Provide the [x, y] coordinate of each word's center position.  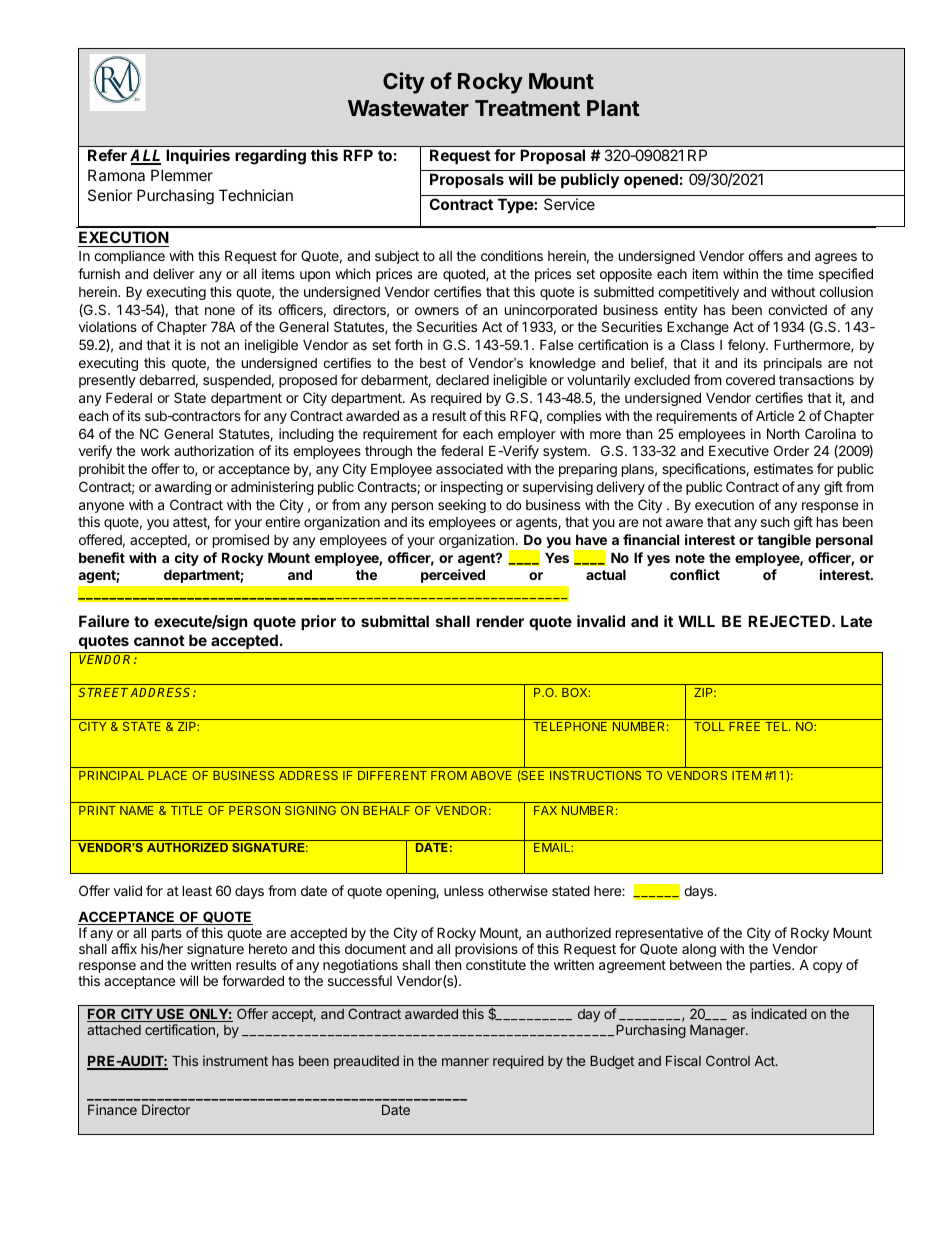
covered [750, 380]
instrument [235, 1060]
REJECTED [790, 621]
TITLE [187, 810]
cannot [159, 640]
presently [107, 381]
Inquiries [198, 156]
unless [464, 891]
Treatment [527, 108]
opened [651, 180]
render [500, 621]
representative [659, 934]
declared [462, 379]
